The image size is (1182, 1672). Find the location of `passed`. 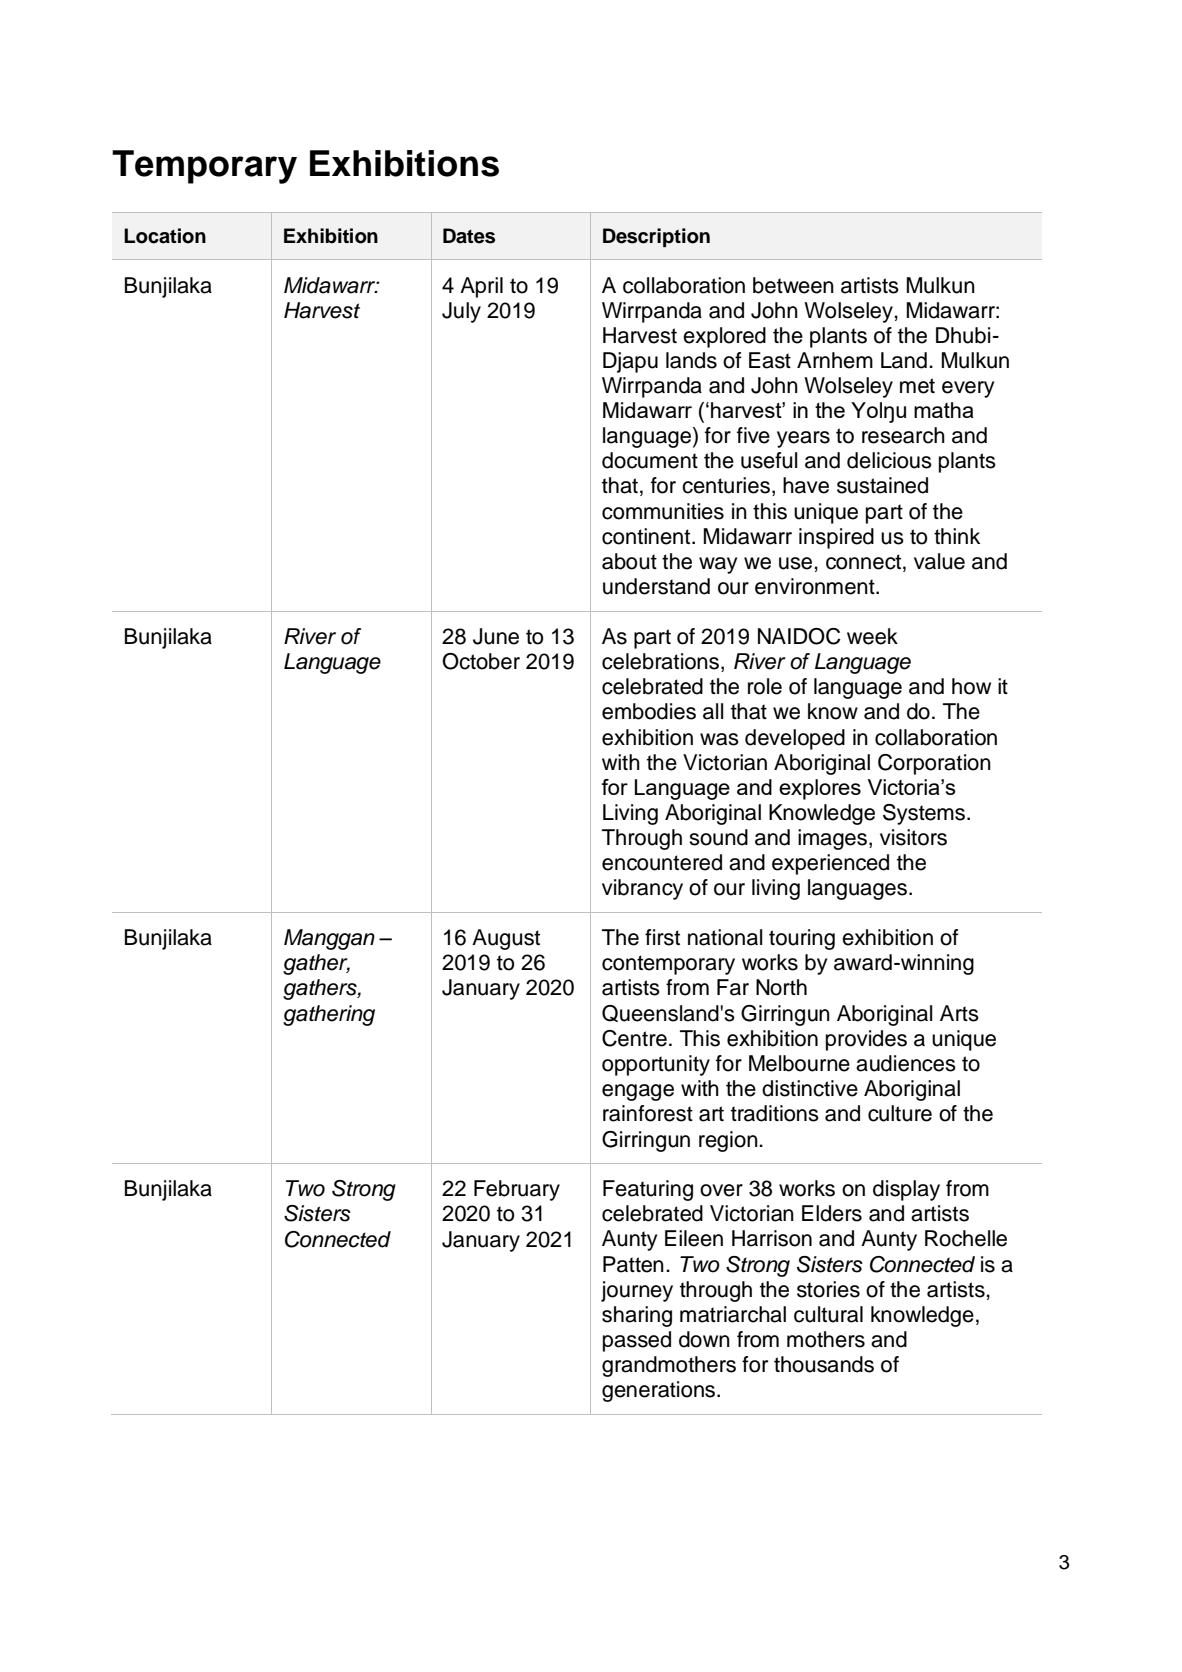

passed is located at coordinates (637, 1341).
